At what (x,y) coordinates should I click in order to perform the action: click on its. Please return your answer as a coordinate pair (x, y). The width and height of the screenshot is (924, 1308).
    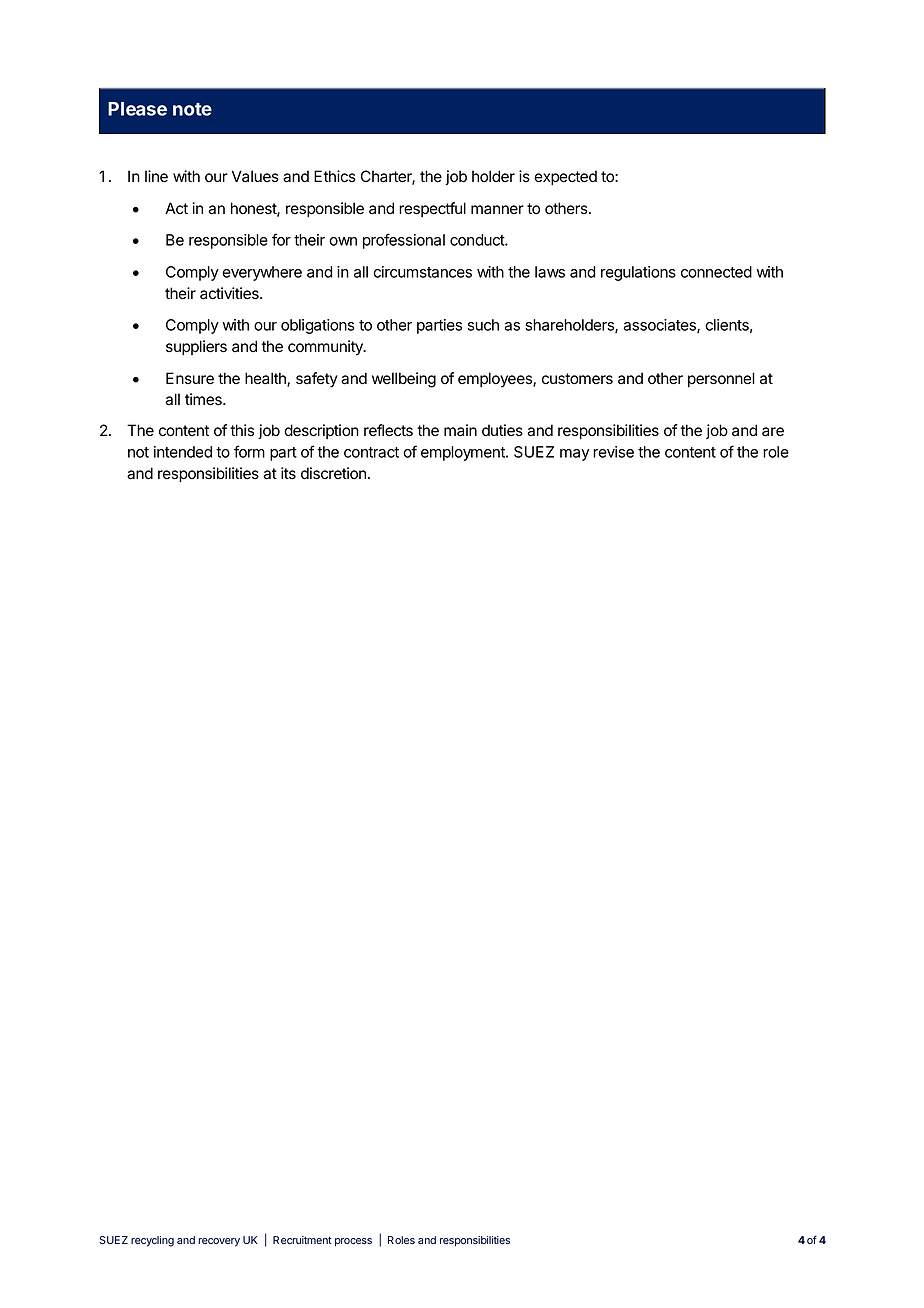
    Looking at the image, I should click on (288, 473).
